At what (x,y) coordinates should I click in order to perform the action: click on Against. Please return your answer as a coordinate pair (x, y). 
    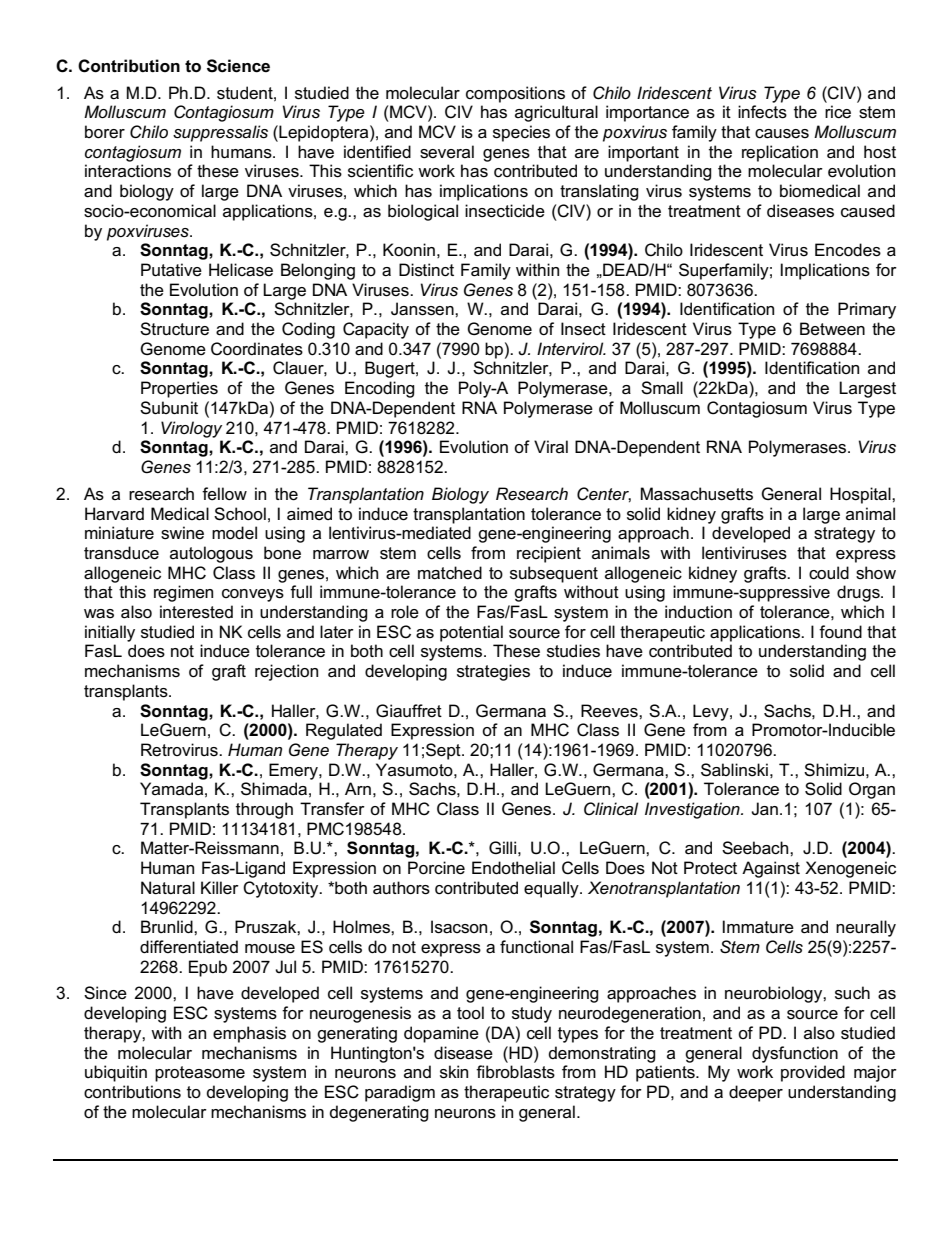
    Looking at the image, I should click on (771, 869).
